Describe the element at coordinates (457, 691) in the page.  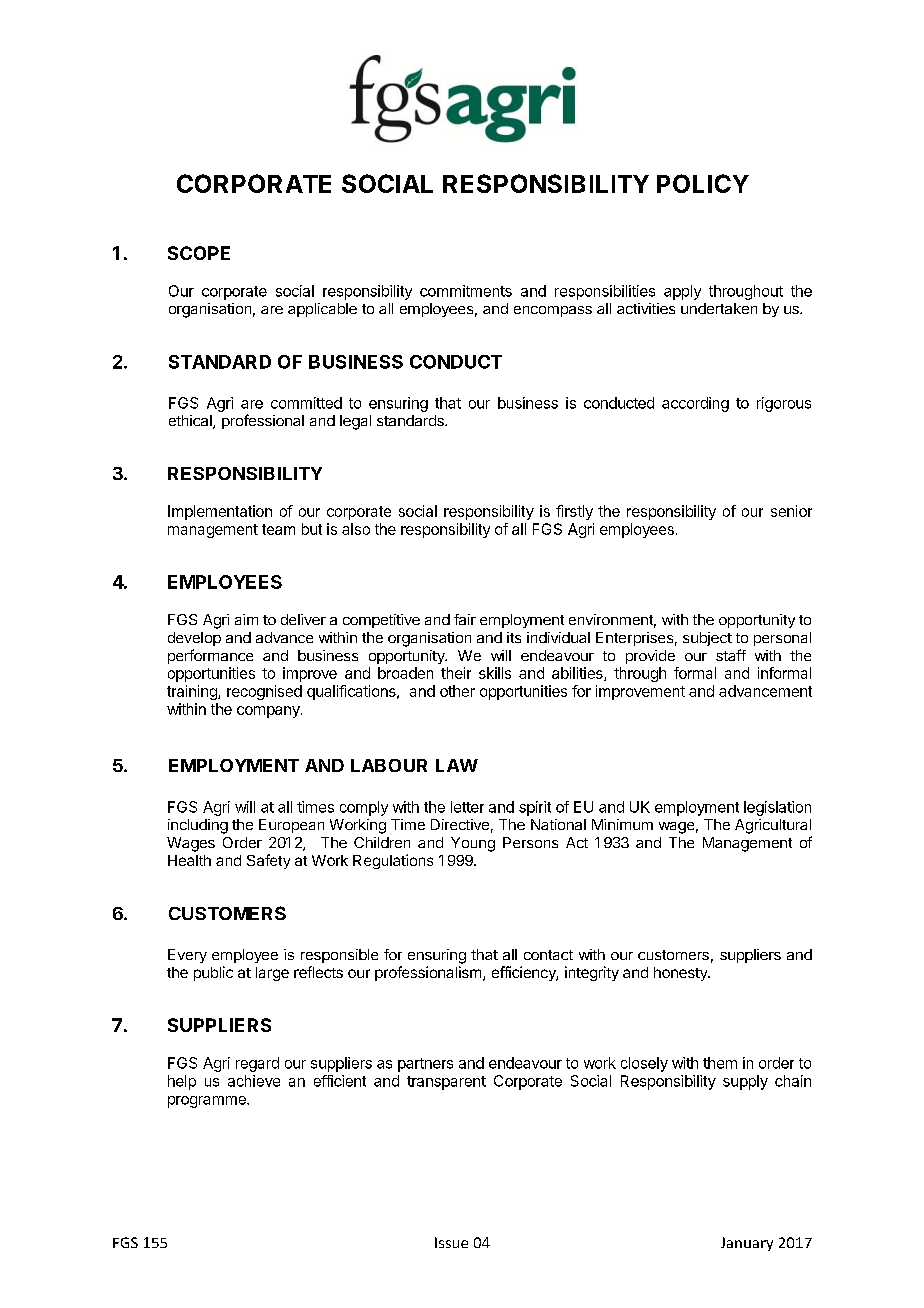
I see `other` at that location.
